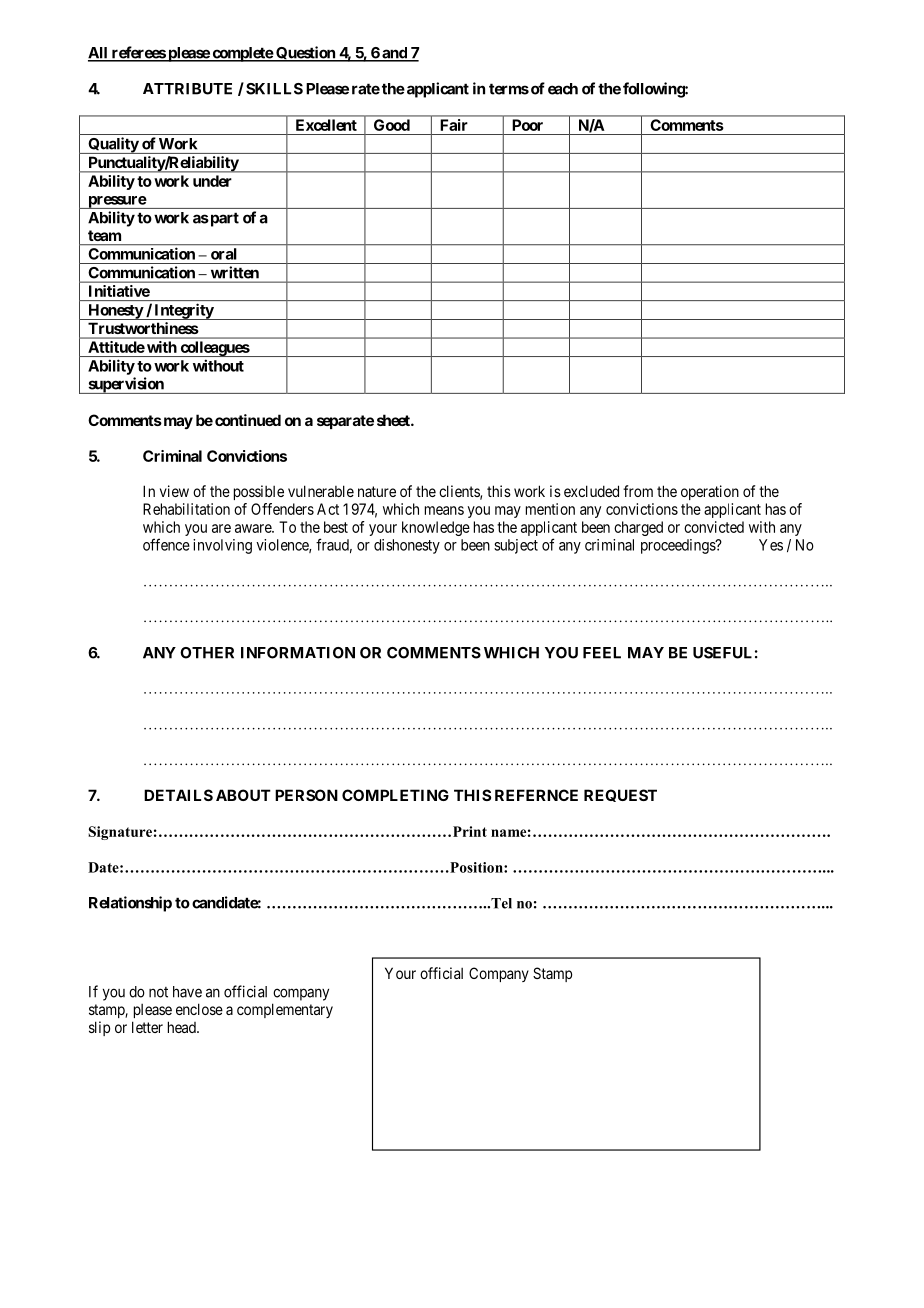  Describe the element at coordinates (166, 544) in the image. I see `offence` at that location.
